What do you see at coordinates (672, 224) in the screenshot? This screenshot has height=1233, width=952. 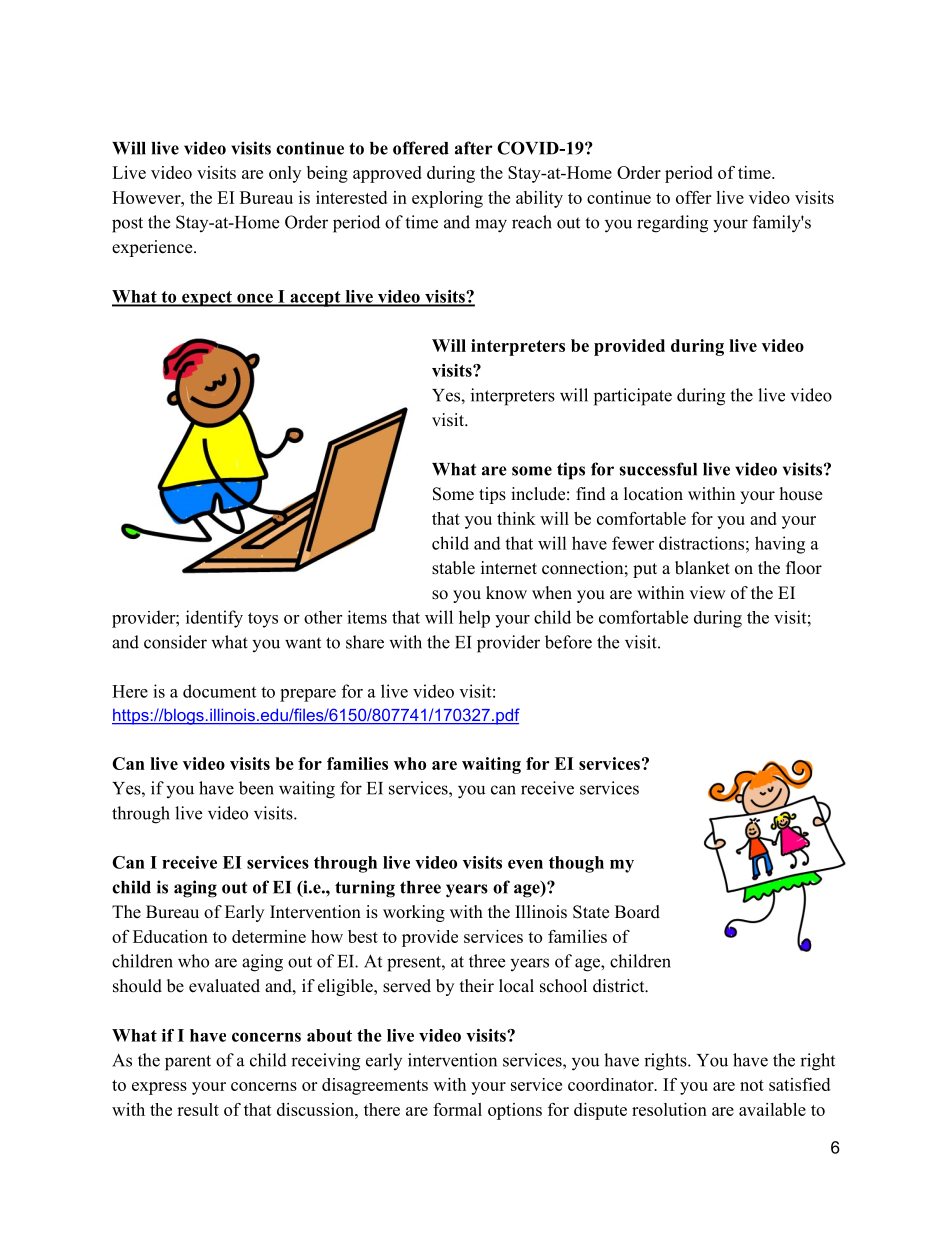 I see `regarding` at bounding box center [672, 224].
